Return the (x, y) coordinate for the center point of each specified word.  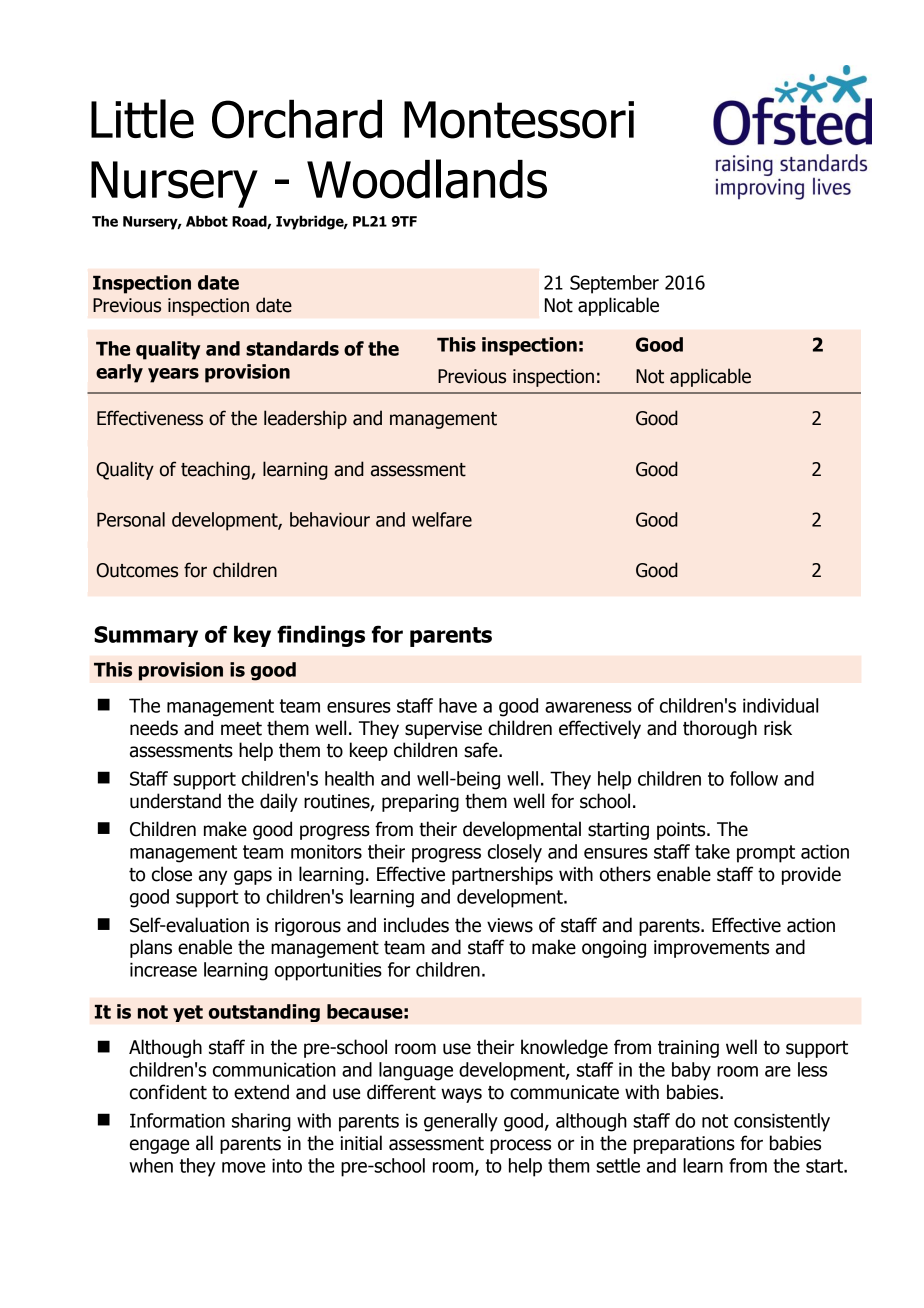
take (712, 851)
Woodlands (427, 179)
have (458, 705)
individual (780, 705)
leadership (305, 419)
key (252, 636)
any (213, 877)
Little (142, 119)
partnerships (502, 875)
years (173, 375)
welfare (442, 519)
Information (177, 1120)
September (614, 284)
